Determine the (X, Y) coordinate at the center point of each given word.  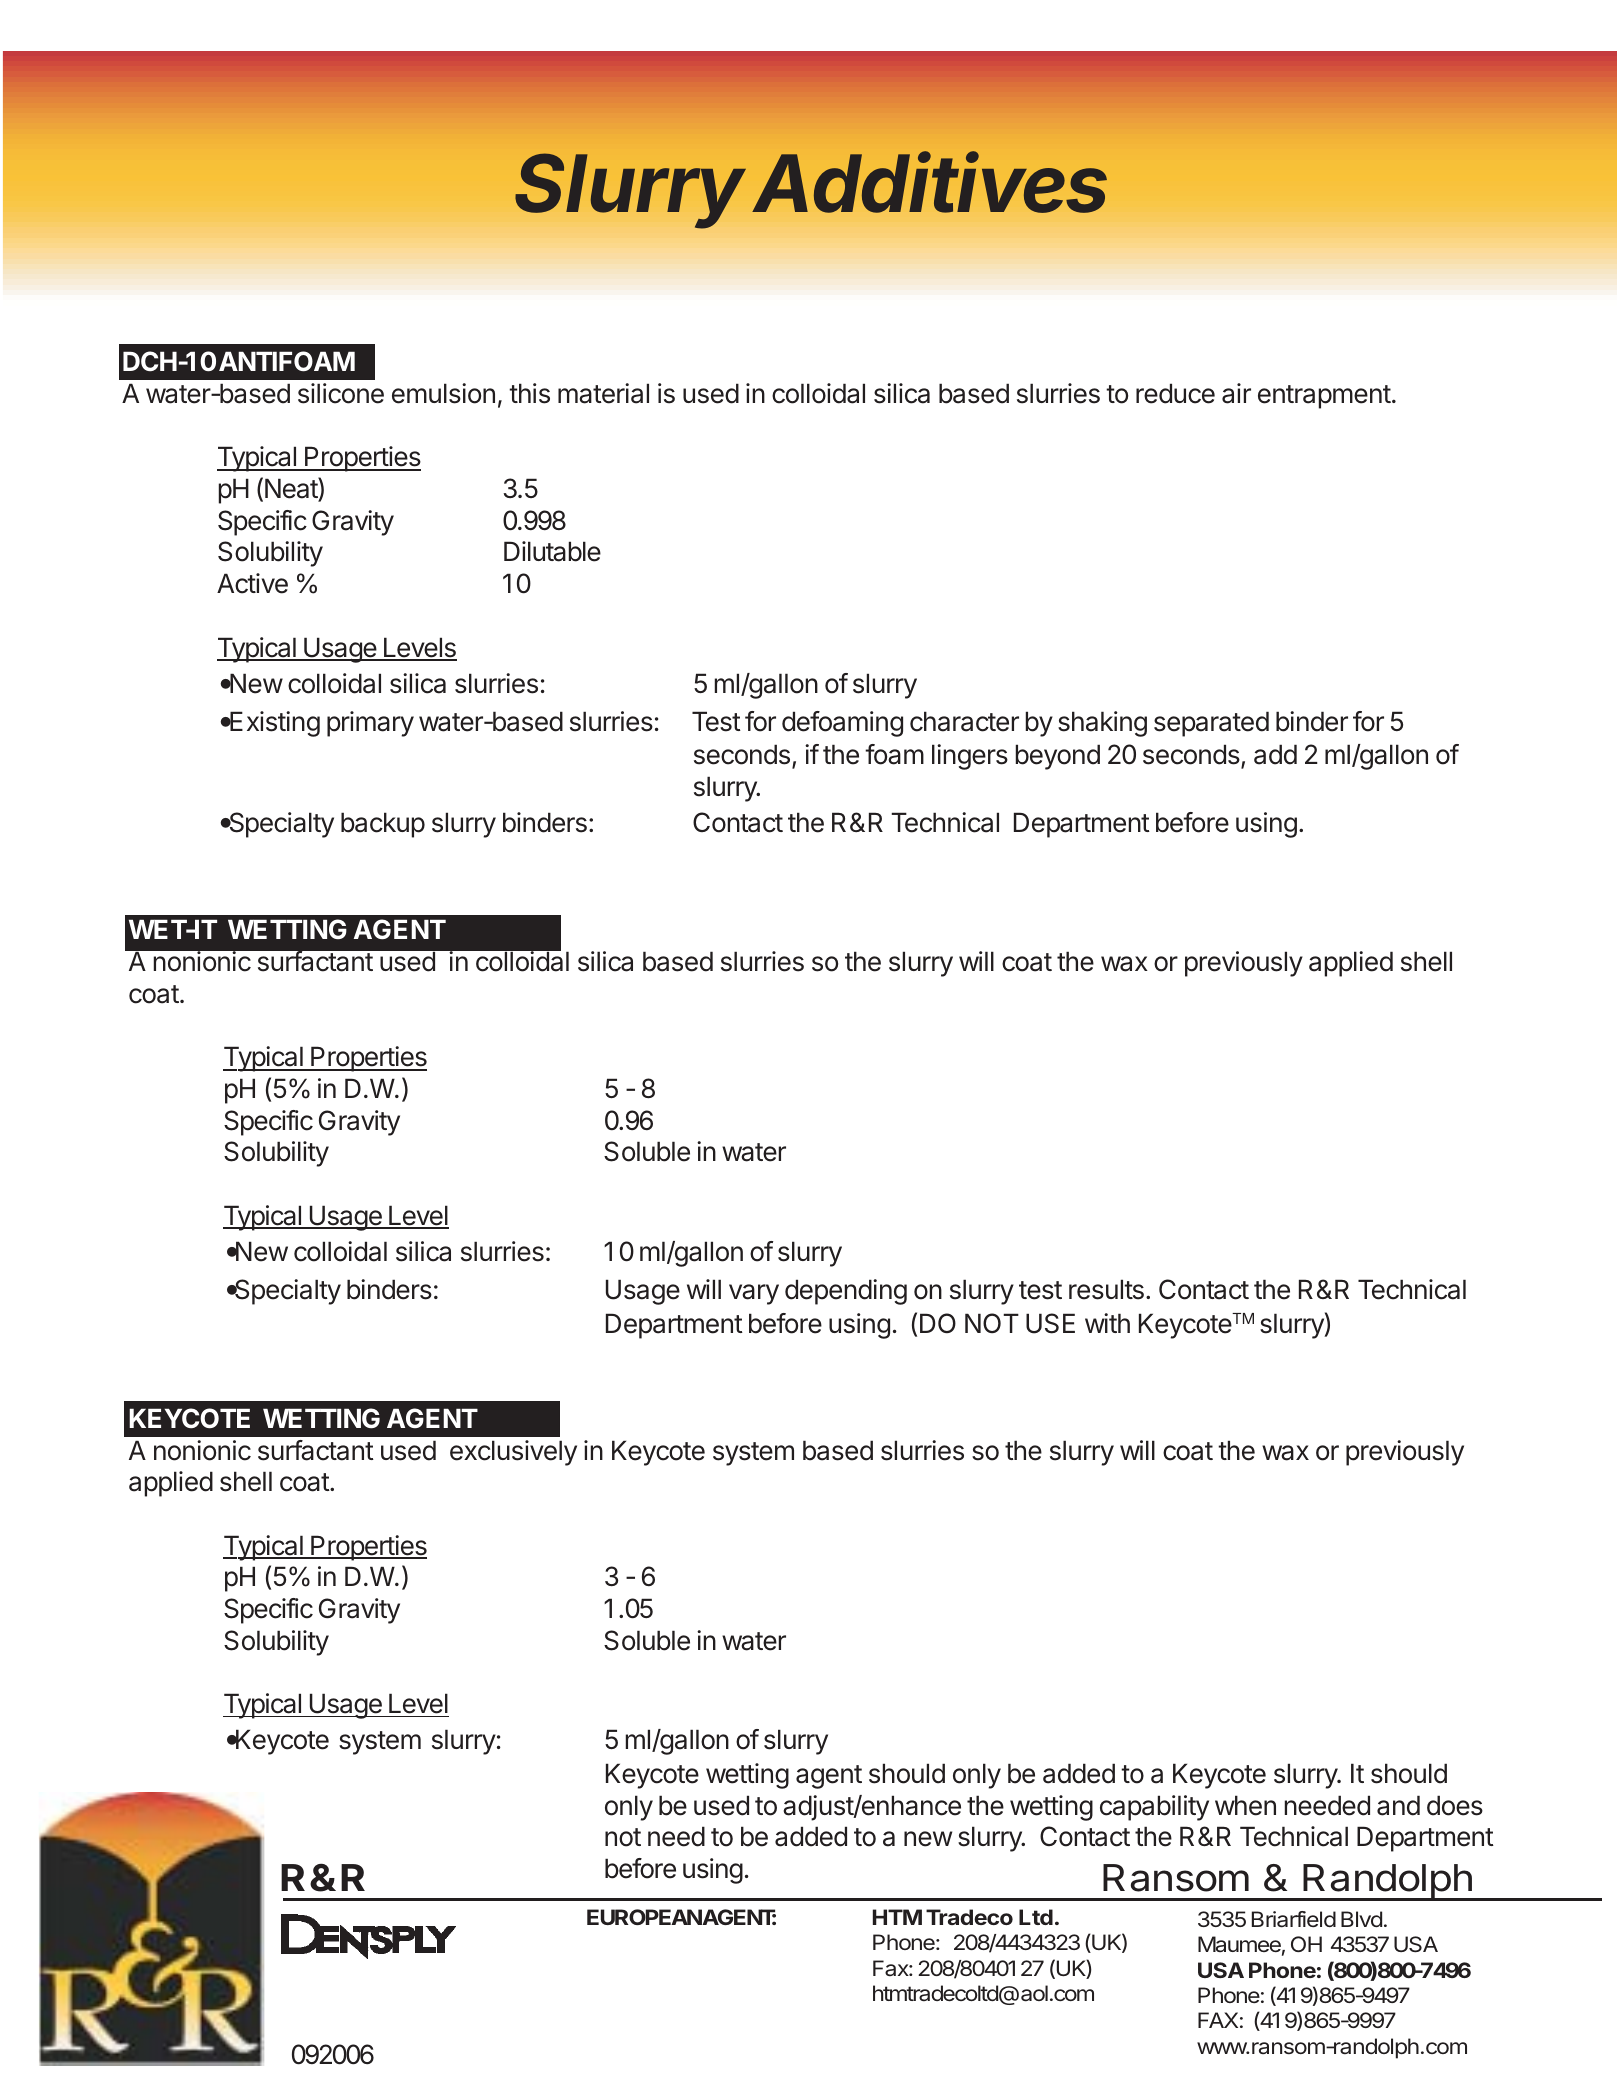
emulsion (443, 393)
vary (754, 1294)
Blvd (1361, 1919)
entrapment (1324, 397)
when (1245, 1805)
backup (383, 825)
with (1107, 1323)
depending (846, 1292)
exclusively (513, 1453)
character (964, 721)
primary (370, 724)
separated (1211, 724)
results (1106, 1289)
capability (1154, 1808)
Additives (930, 183)
